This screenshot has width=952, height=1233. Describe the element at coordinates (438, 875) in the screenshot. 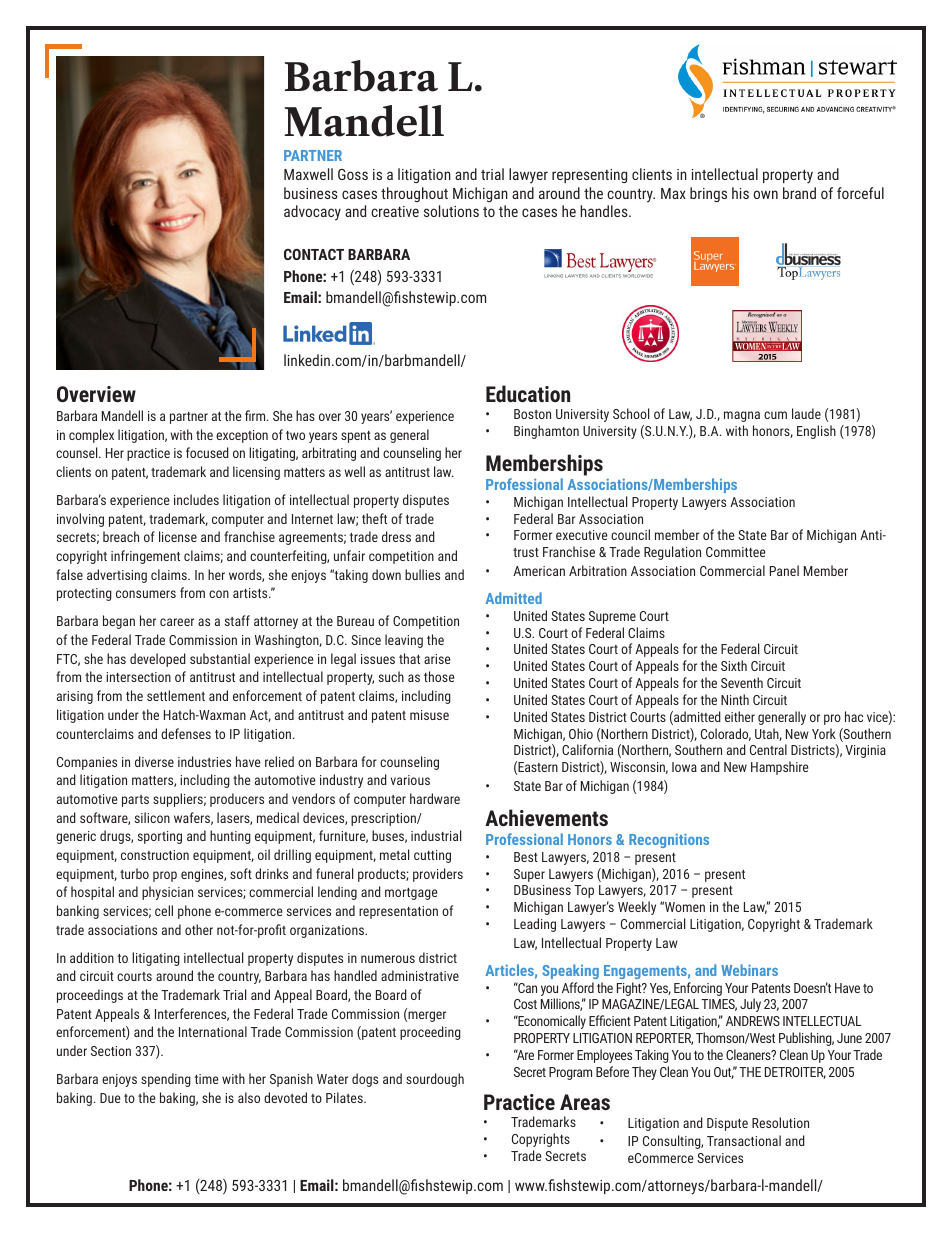

I see `providers` at that location.
